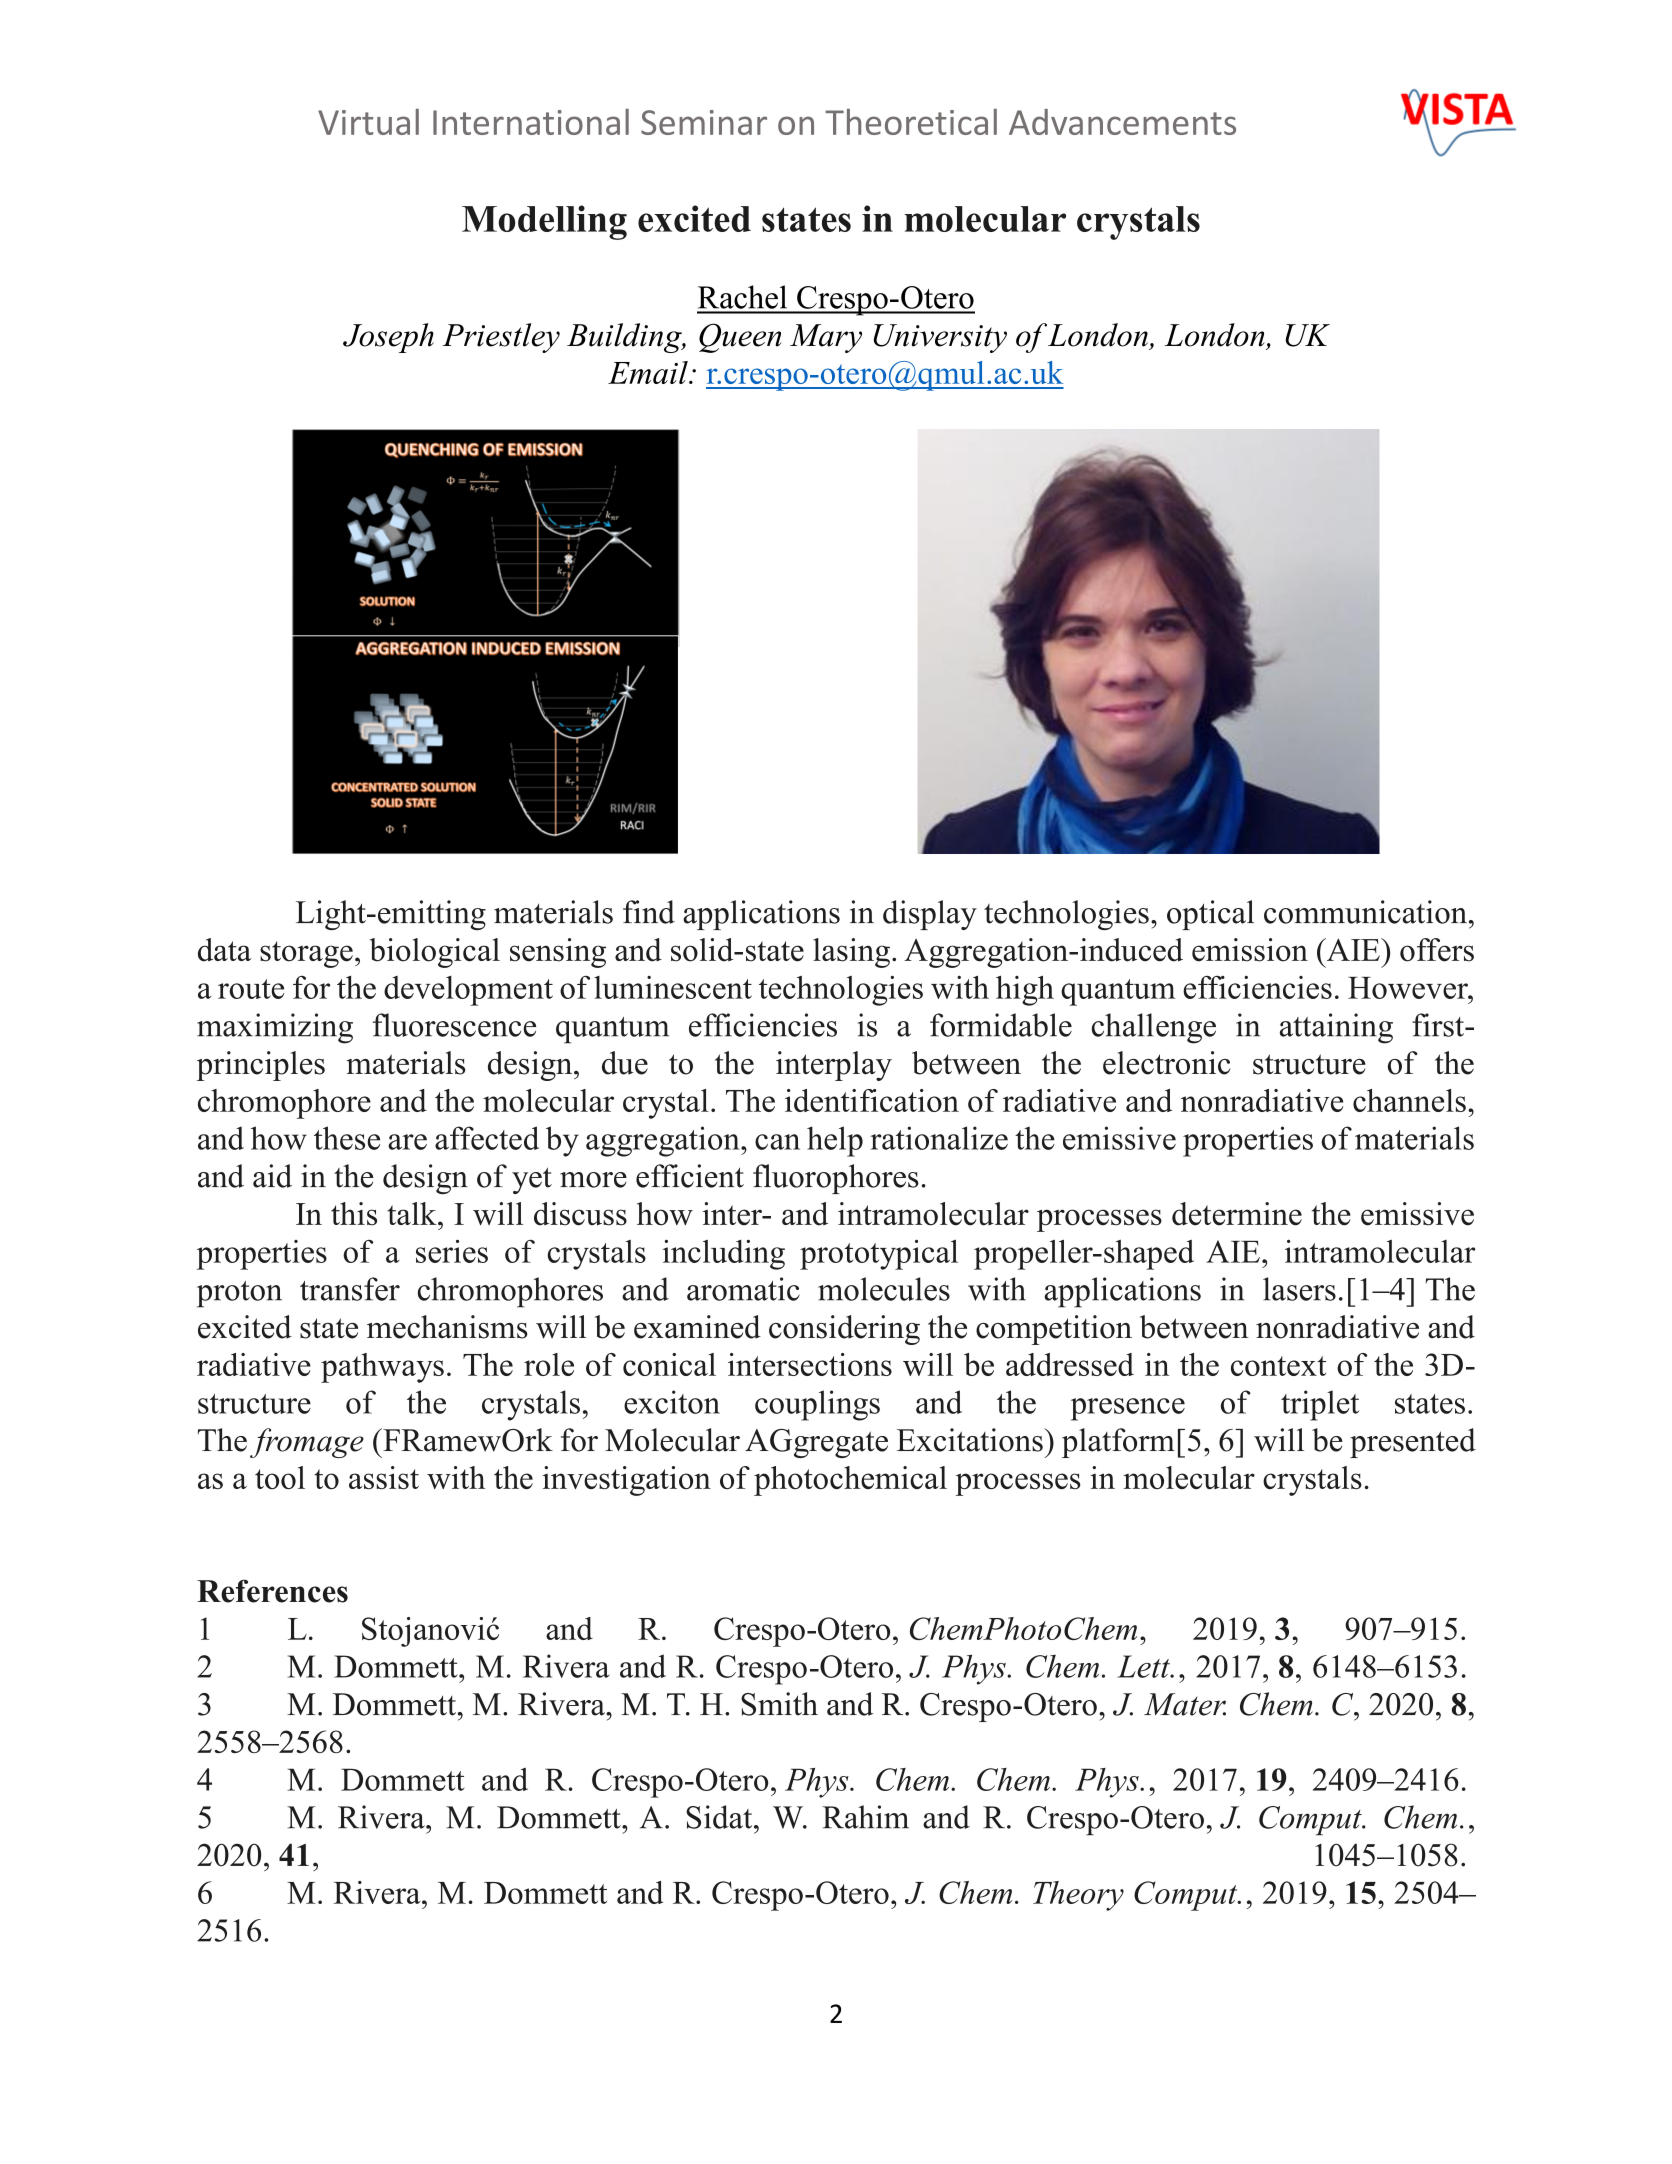 The height and width of the image is (2164, 1672). Describe the element at coordinates (307, 1443) in the image. I see `fromage` at that location.
